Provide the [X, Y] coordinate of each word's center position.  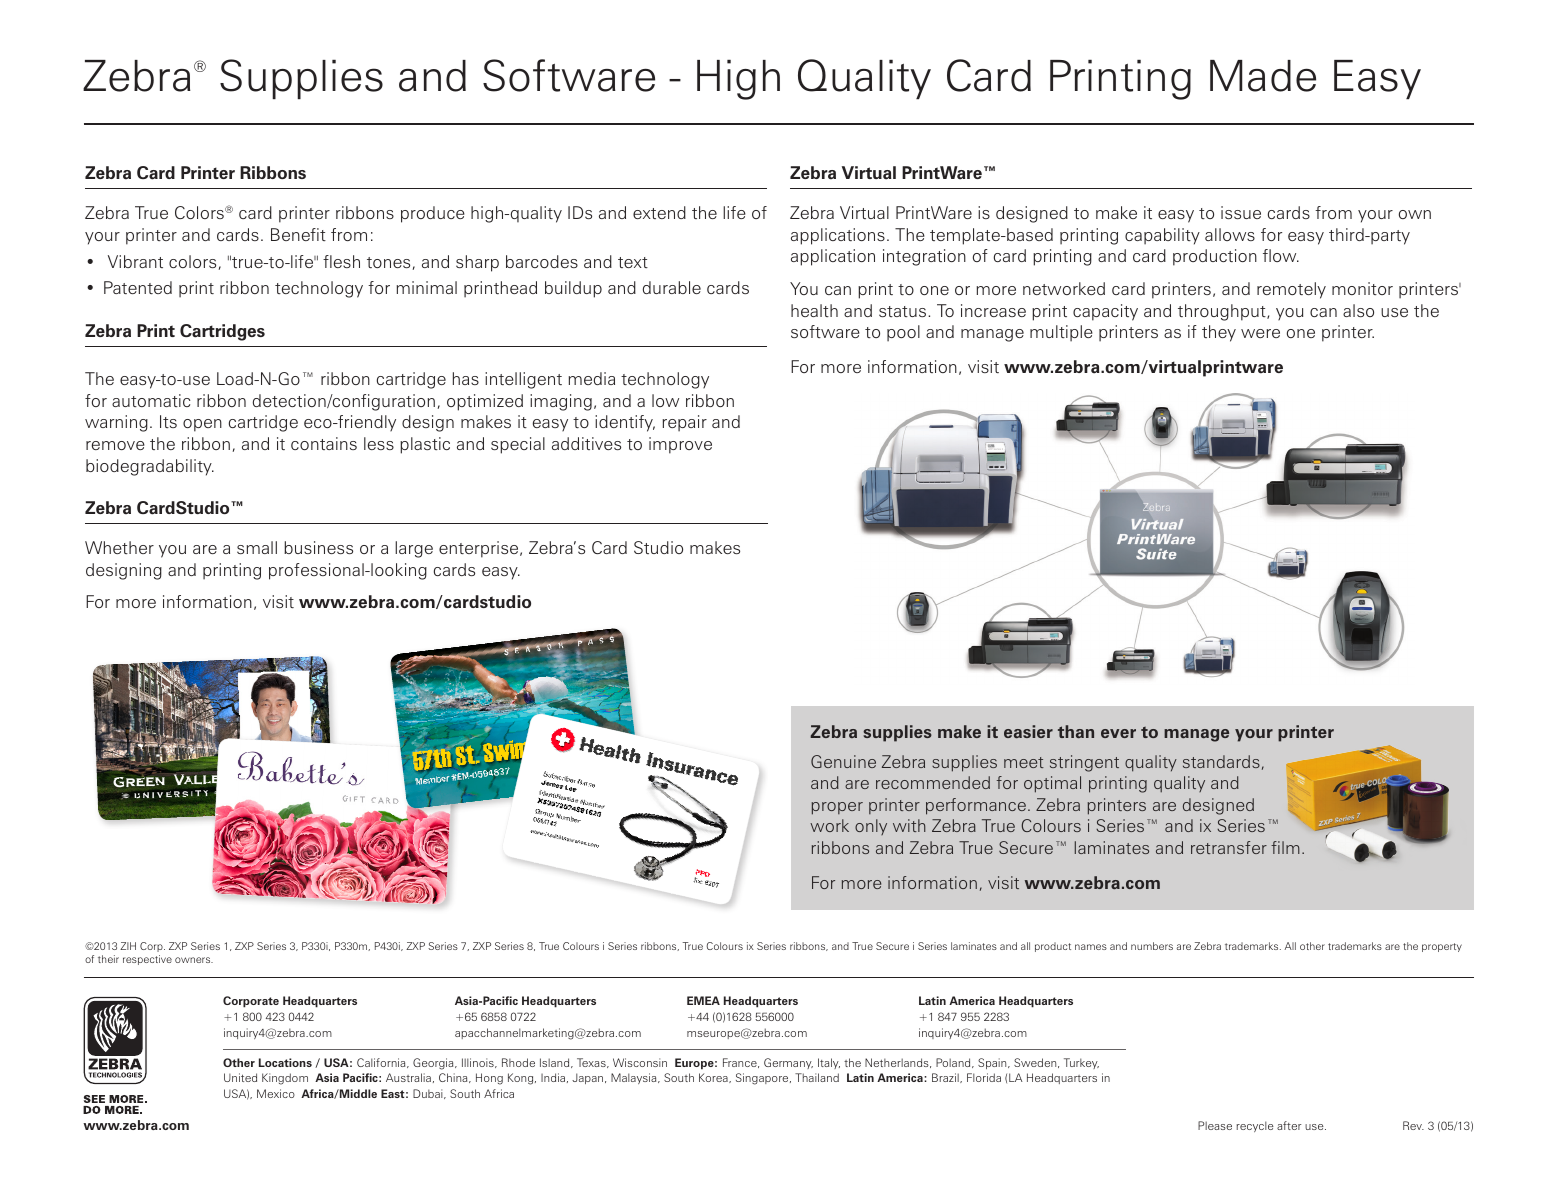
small [257, 547]
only [871, 827]
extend [659, 212]
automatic [151, 400]
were [1260, 333]
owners [194, 960]
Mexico [276, 1093]
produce [433, 214]
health [814, 310]
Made [1263, 76]
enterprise [480, 549]
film [1285, 847]
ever [1118, 733]
